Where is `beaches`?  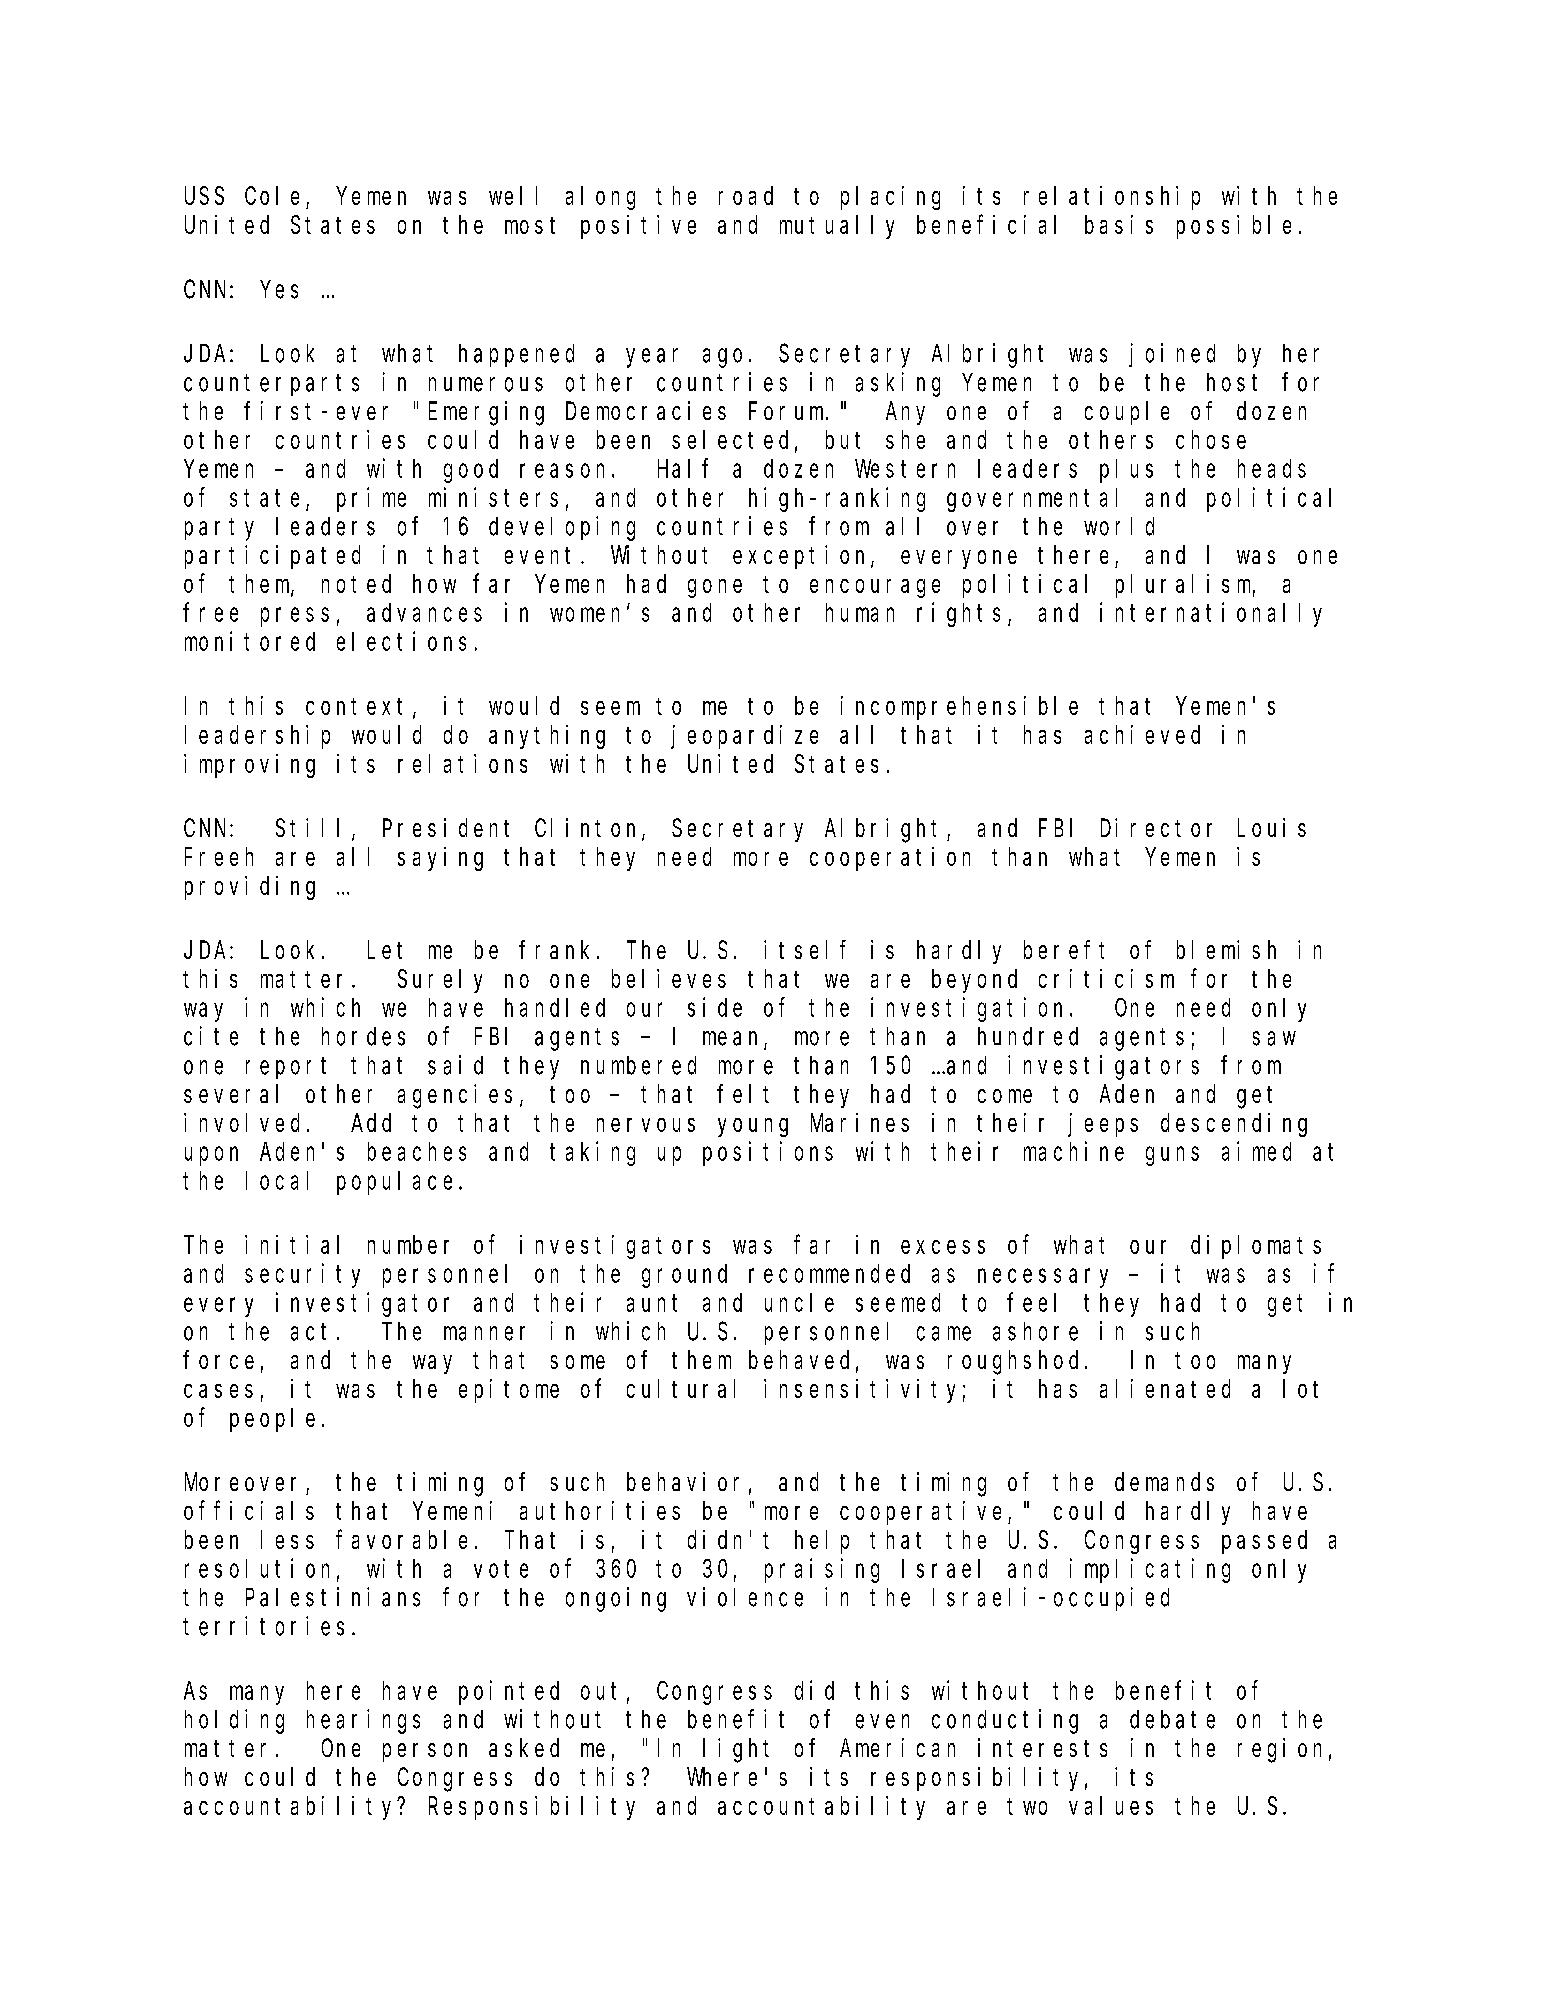
beaches is located at coordinates (417, 1151).
